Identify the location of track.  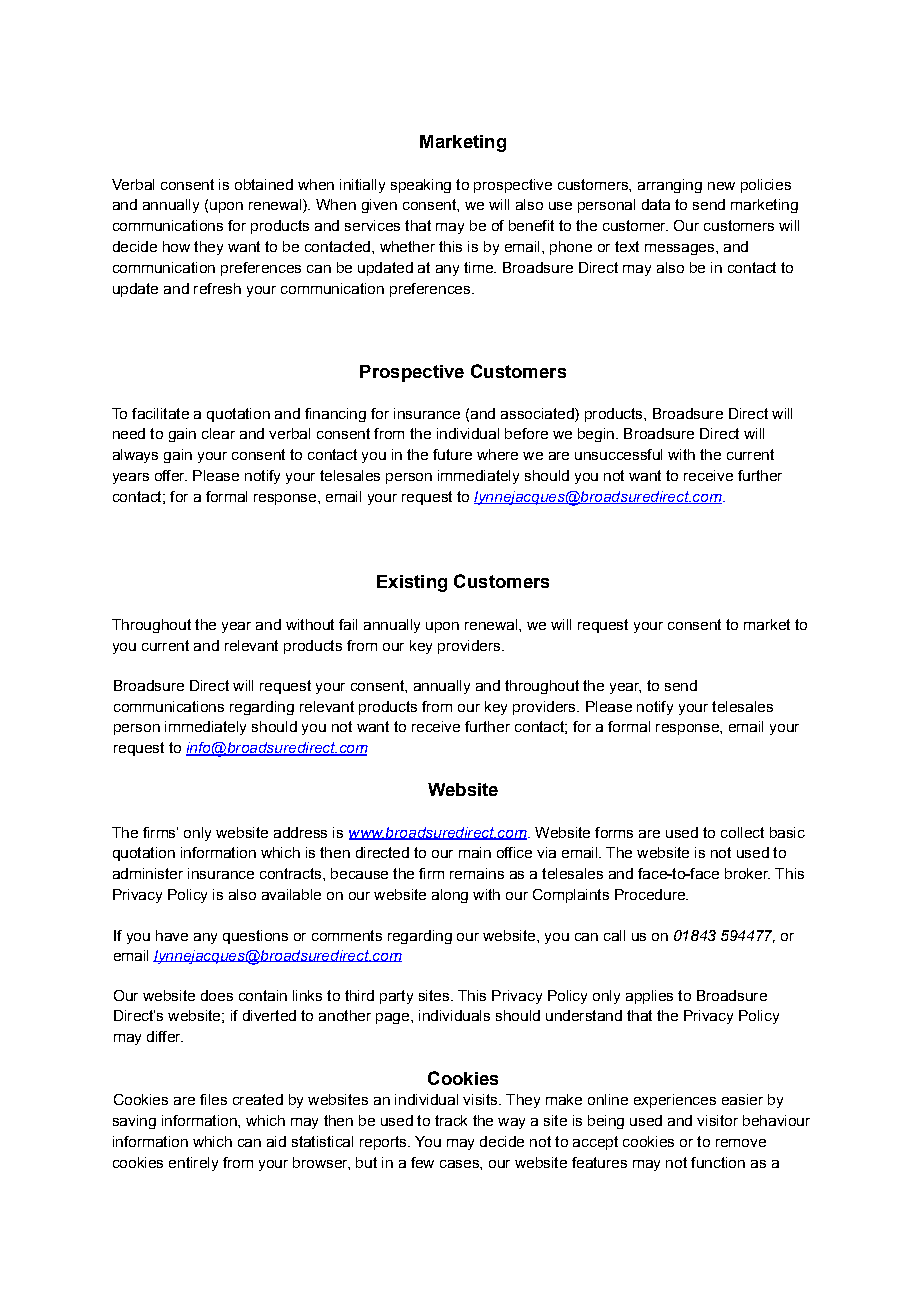
(451, 1120).
